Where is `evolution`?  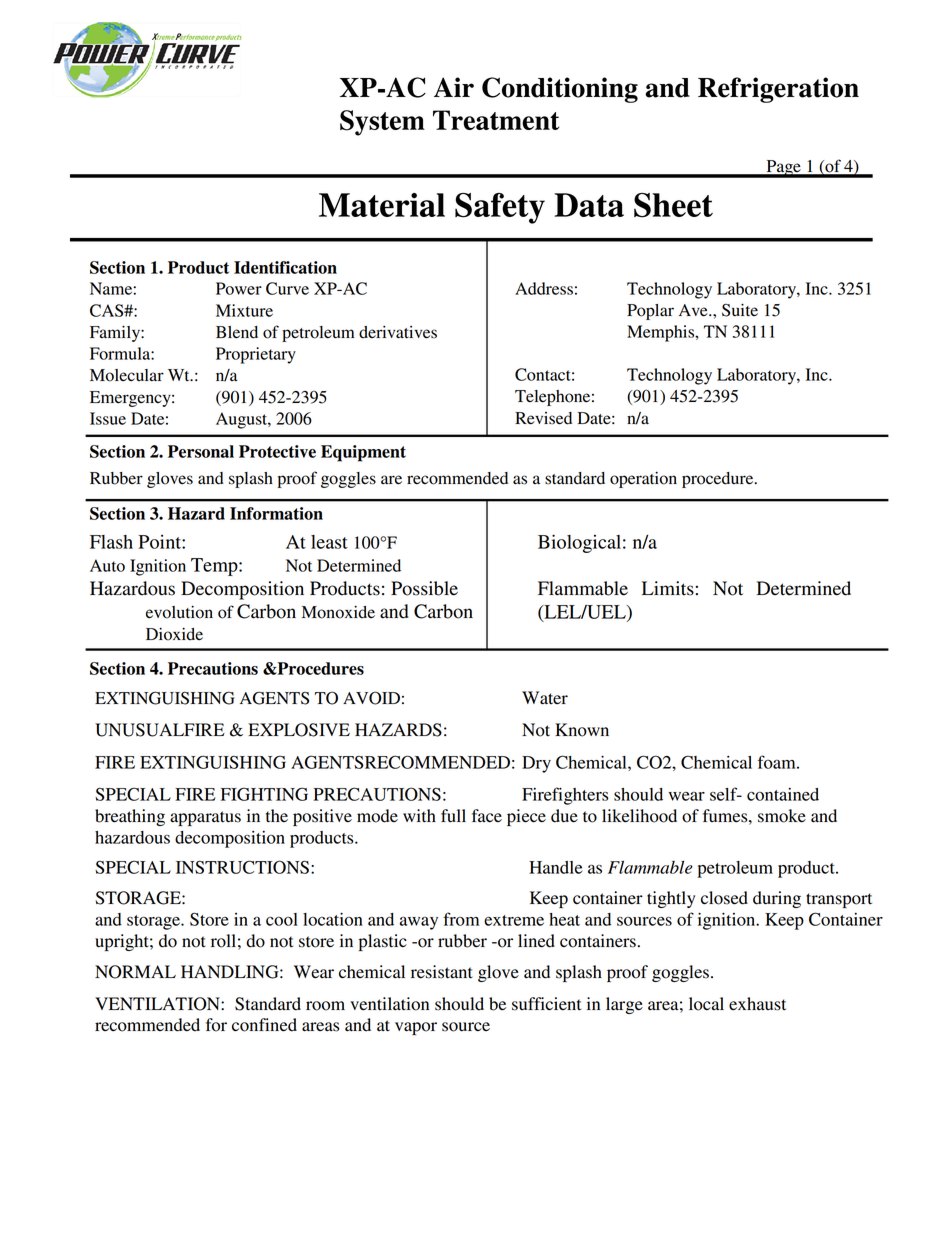
evolution is located at coordinates (179, 612).
